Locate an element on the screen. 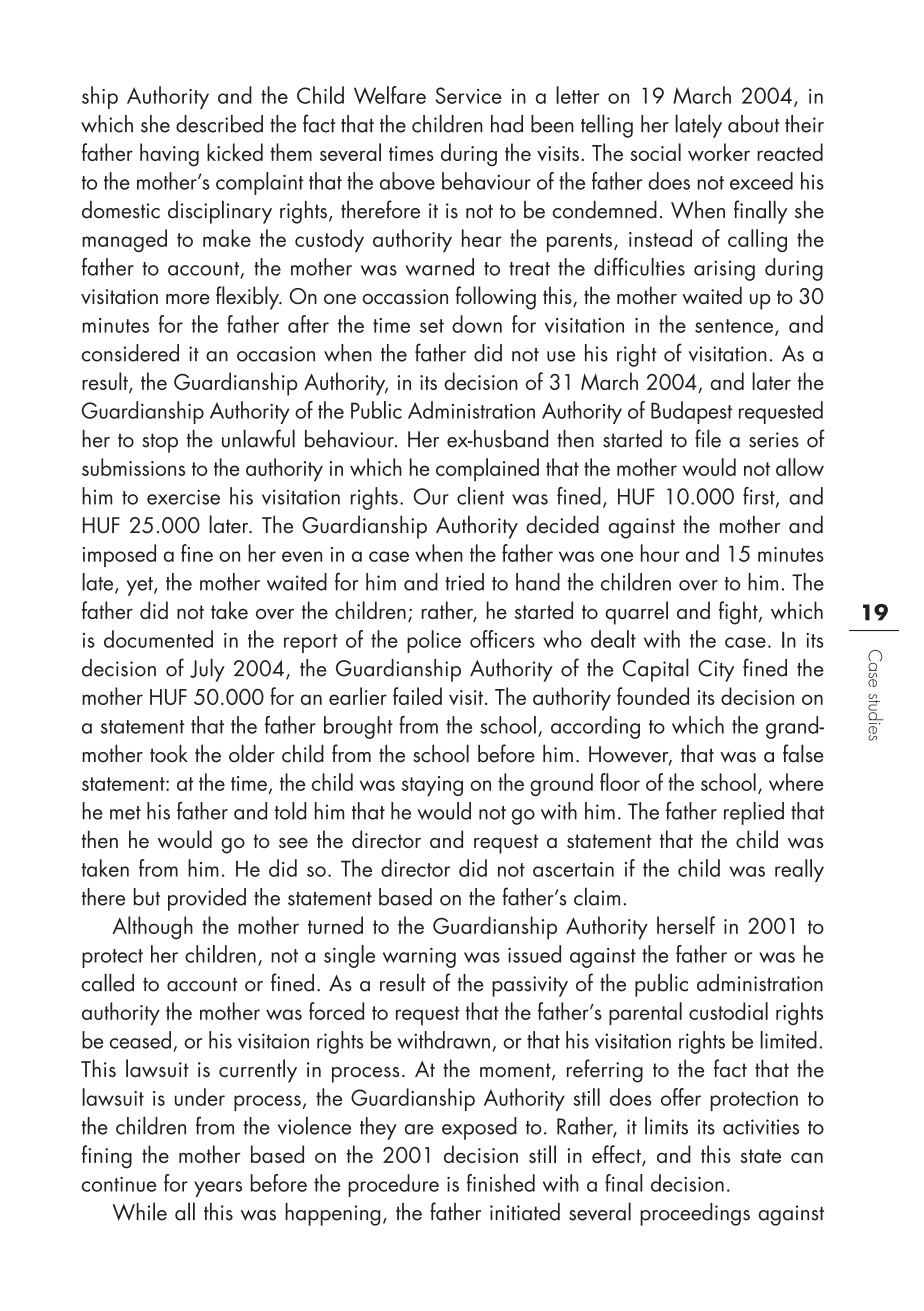 This screenshot has height=1311, width=924. set is located at coordinates (432, 326).
